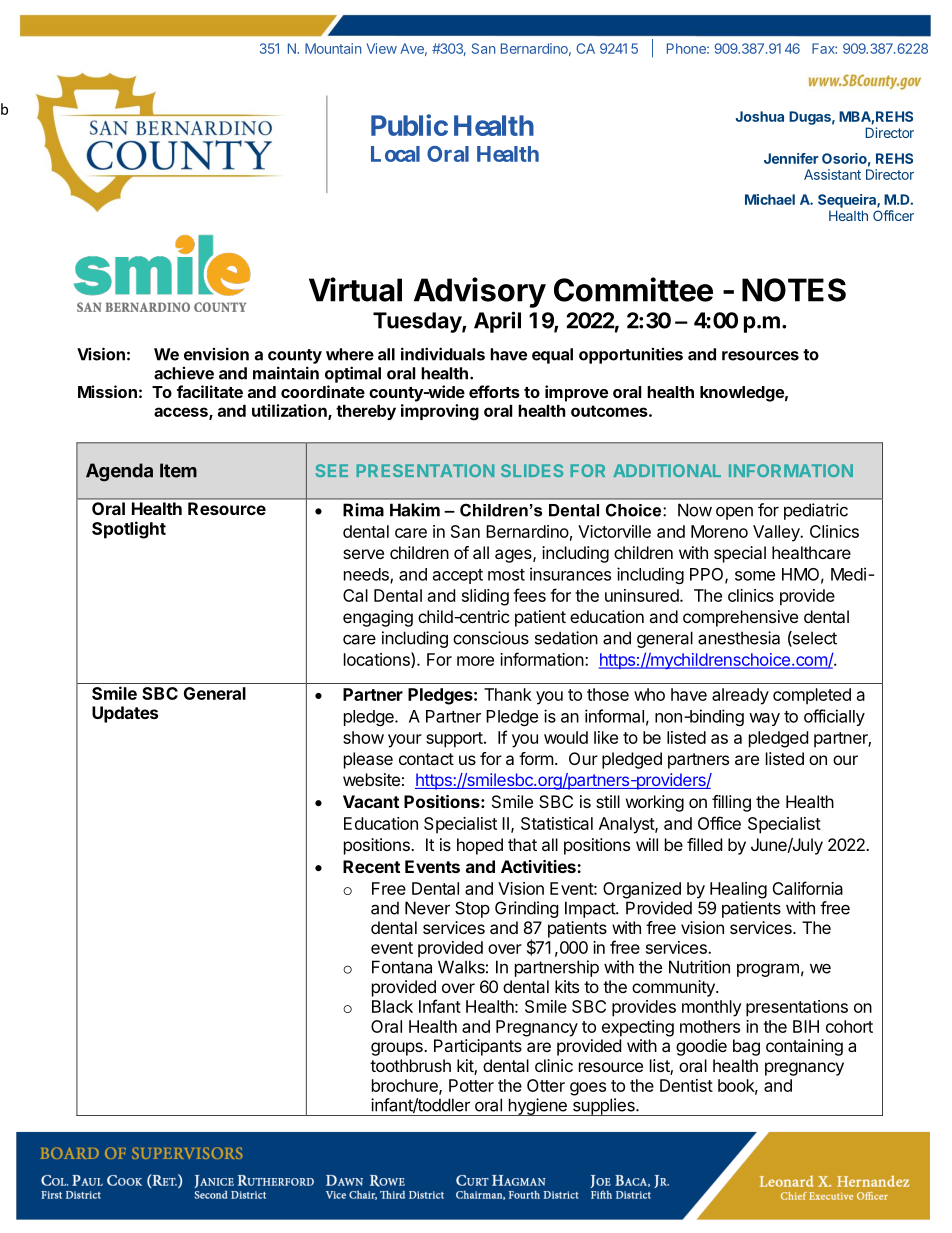 This document has height=1233, width=952. What do you see at coordinates (381, 48) in the document?
I see `View` at bounding box center [381, 48].
